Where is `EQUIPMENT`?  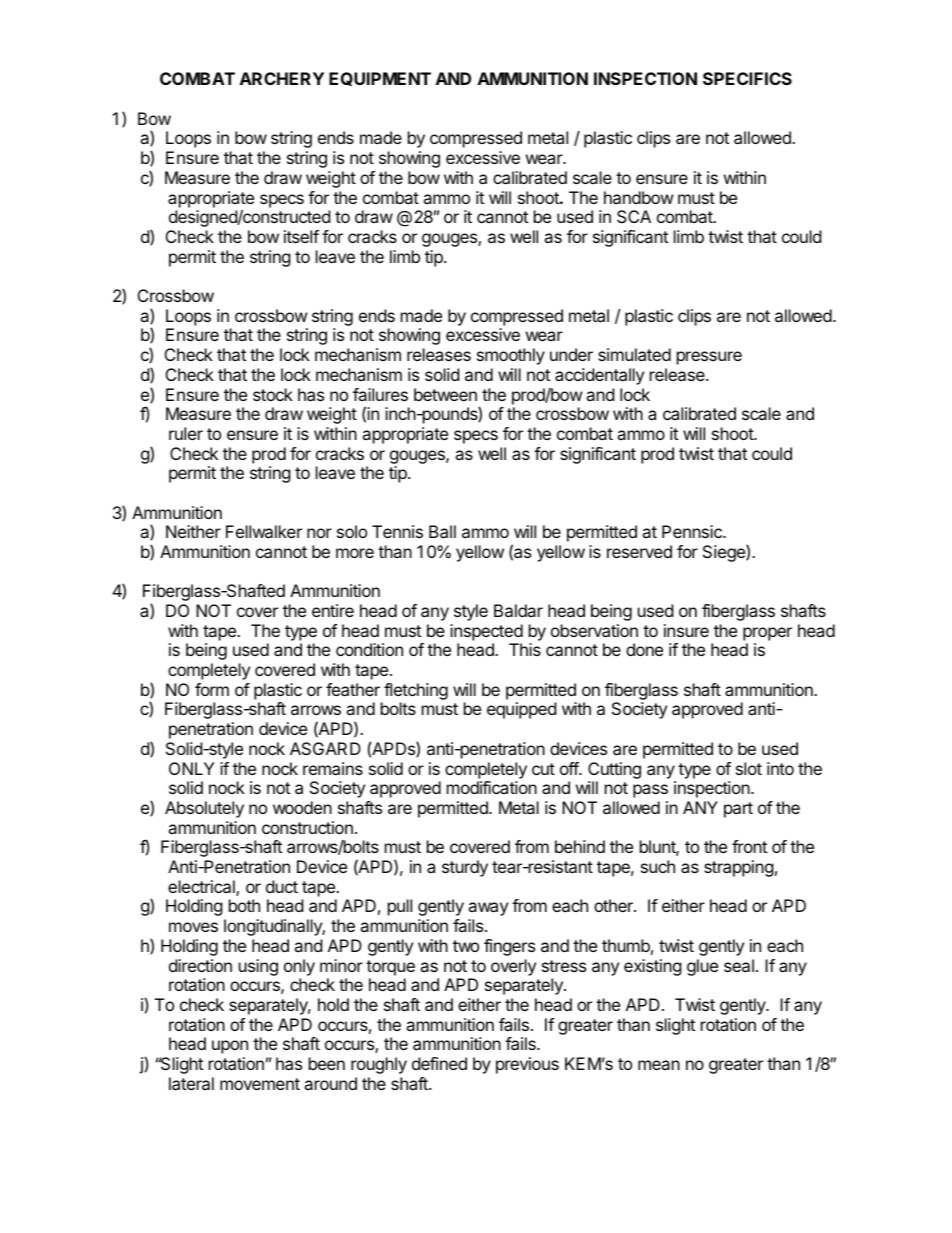
EQUIPMENT is located at coordinates (380, 79).
